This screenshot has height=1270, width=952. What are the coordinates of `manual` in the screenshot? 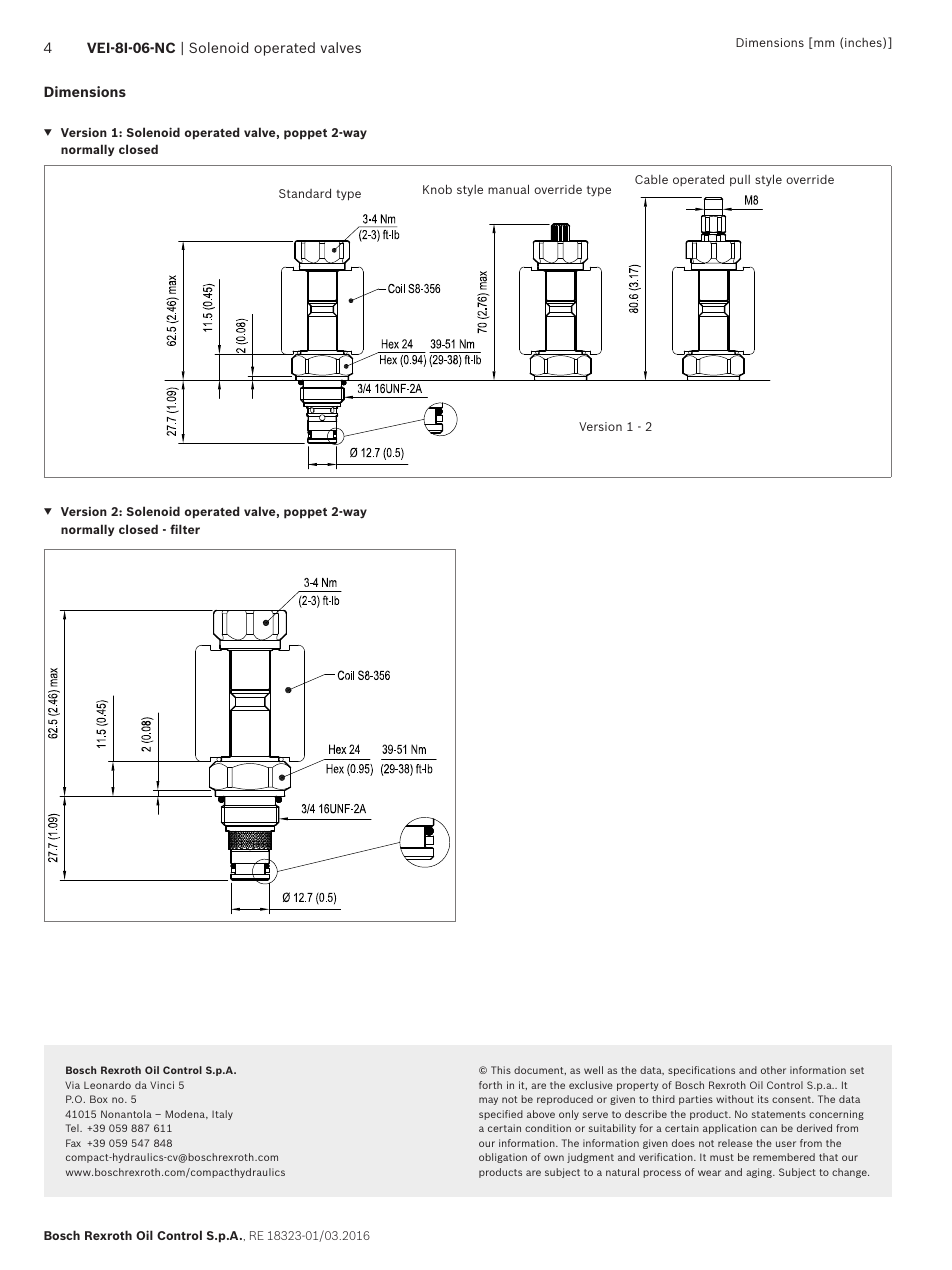 It's located at (508, 189).
